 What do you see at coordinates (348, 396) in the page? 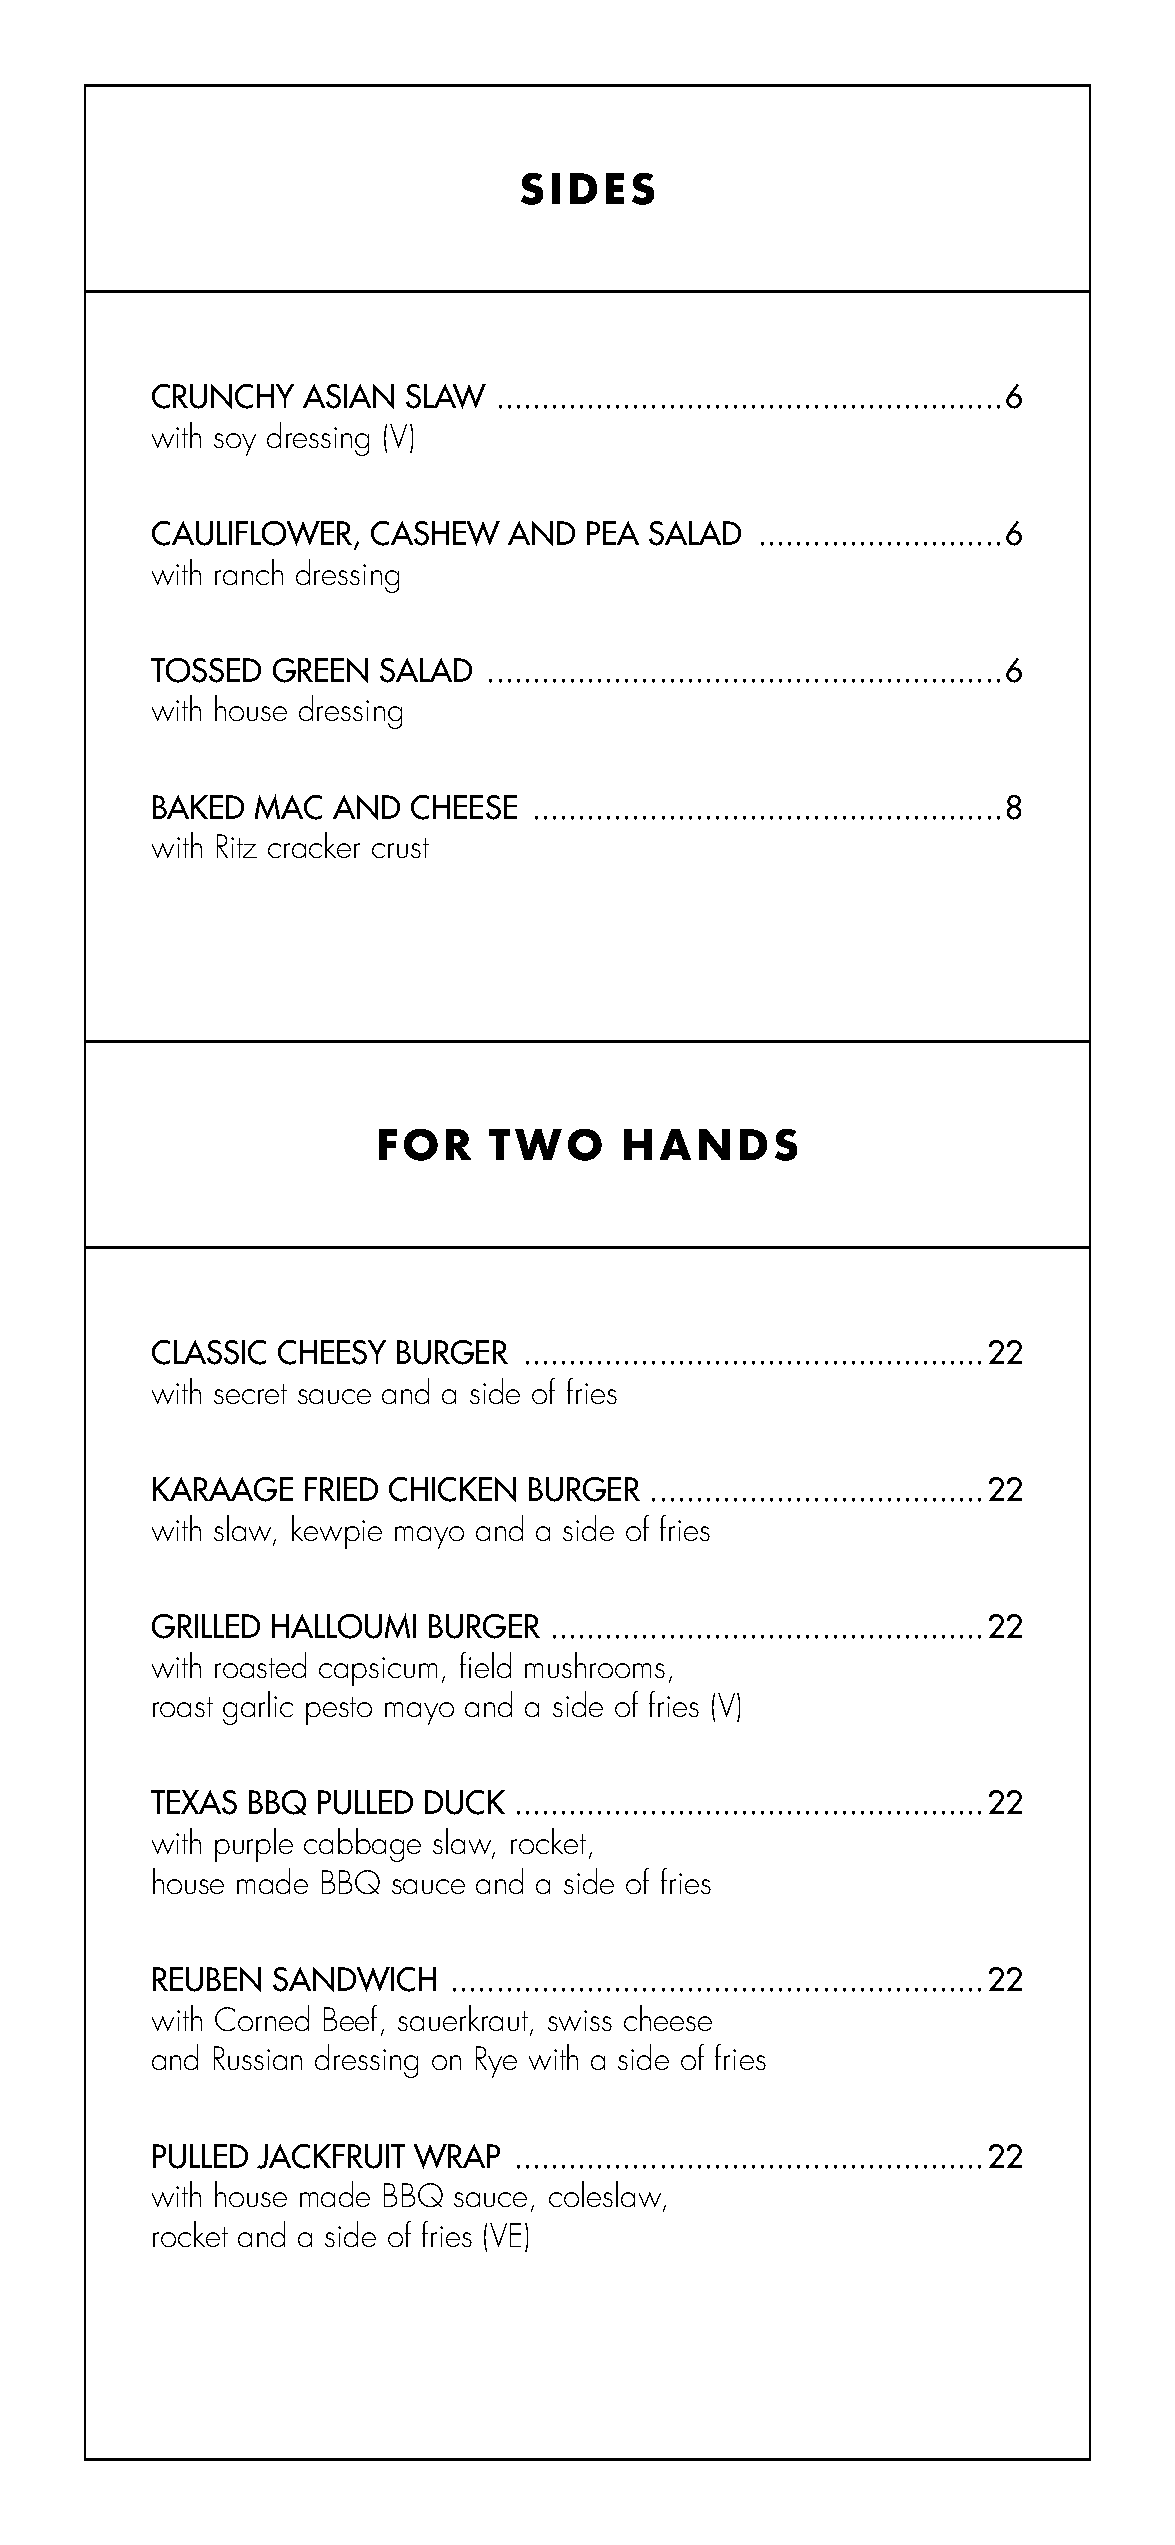
I see `ASIAN` at bounding box center [348, 396].
